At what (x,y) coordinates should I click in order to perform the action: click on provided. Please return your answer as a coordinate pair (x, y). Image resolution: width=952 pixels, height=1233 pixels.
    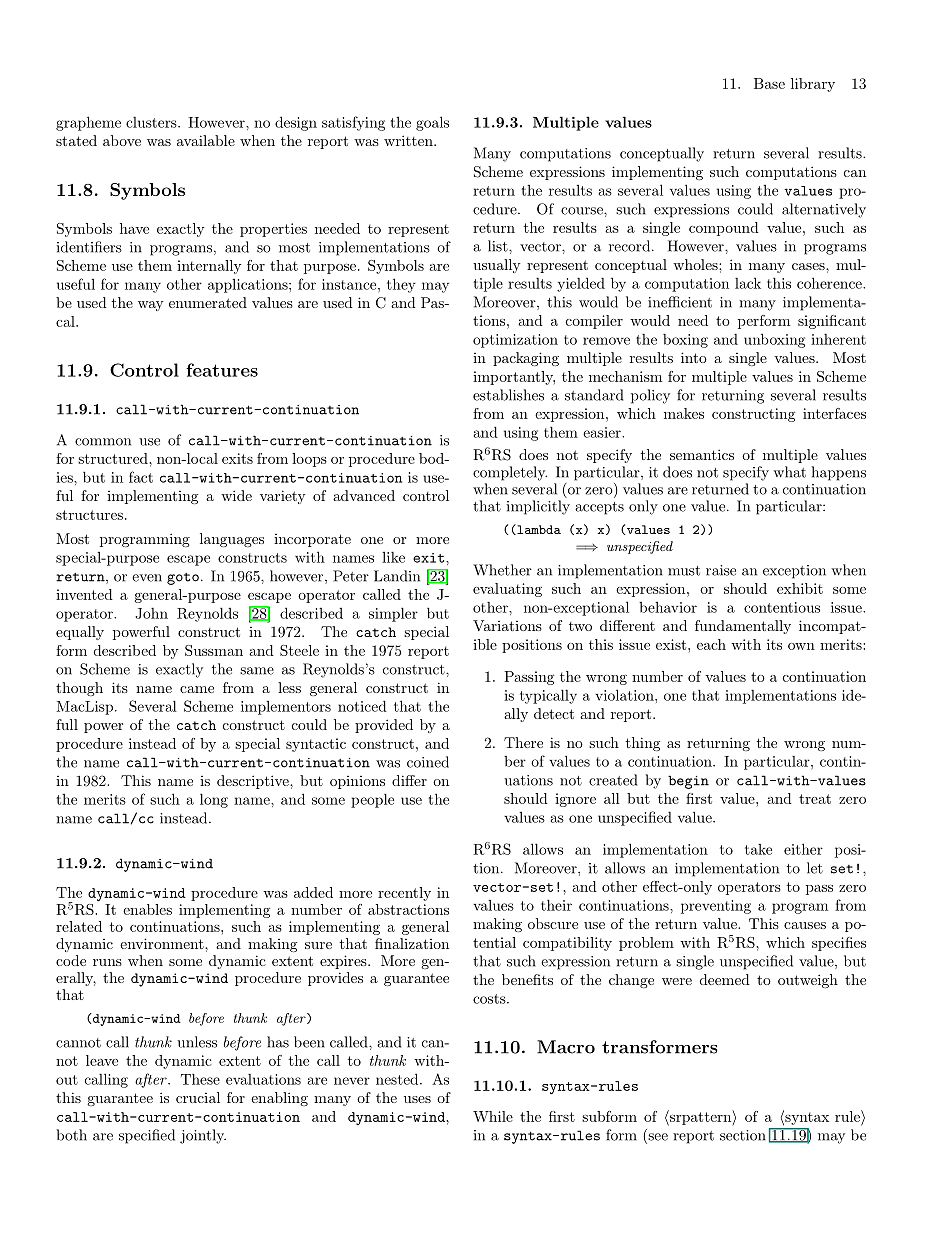
    Looking at the image, I should click on (384, 726).
